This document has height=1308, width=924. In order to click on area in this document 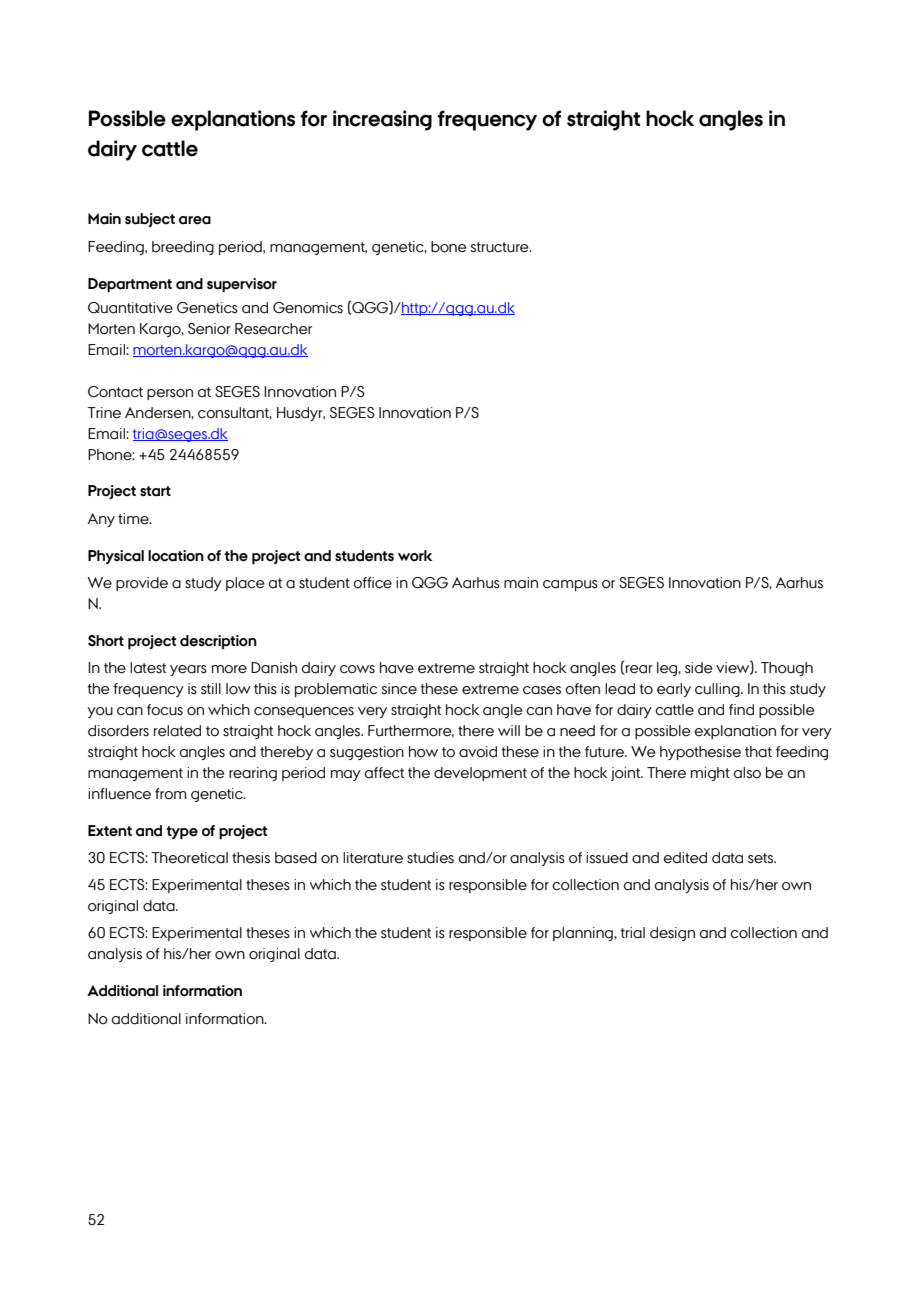, I will do `click(195, 220)`.
